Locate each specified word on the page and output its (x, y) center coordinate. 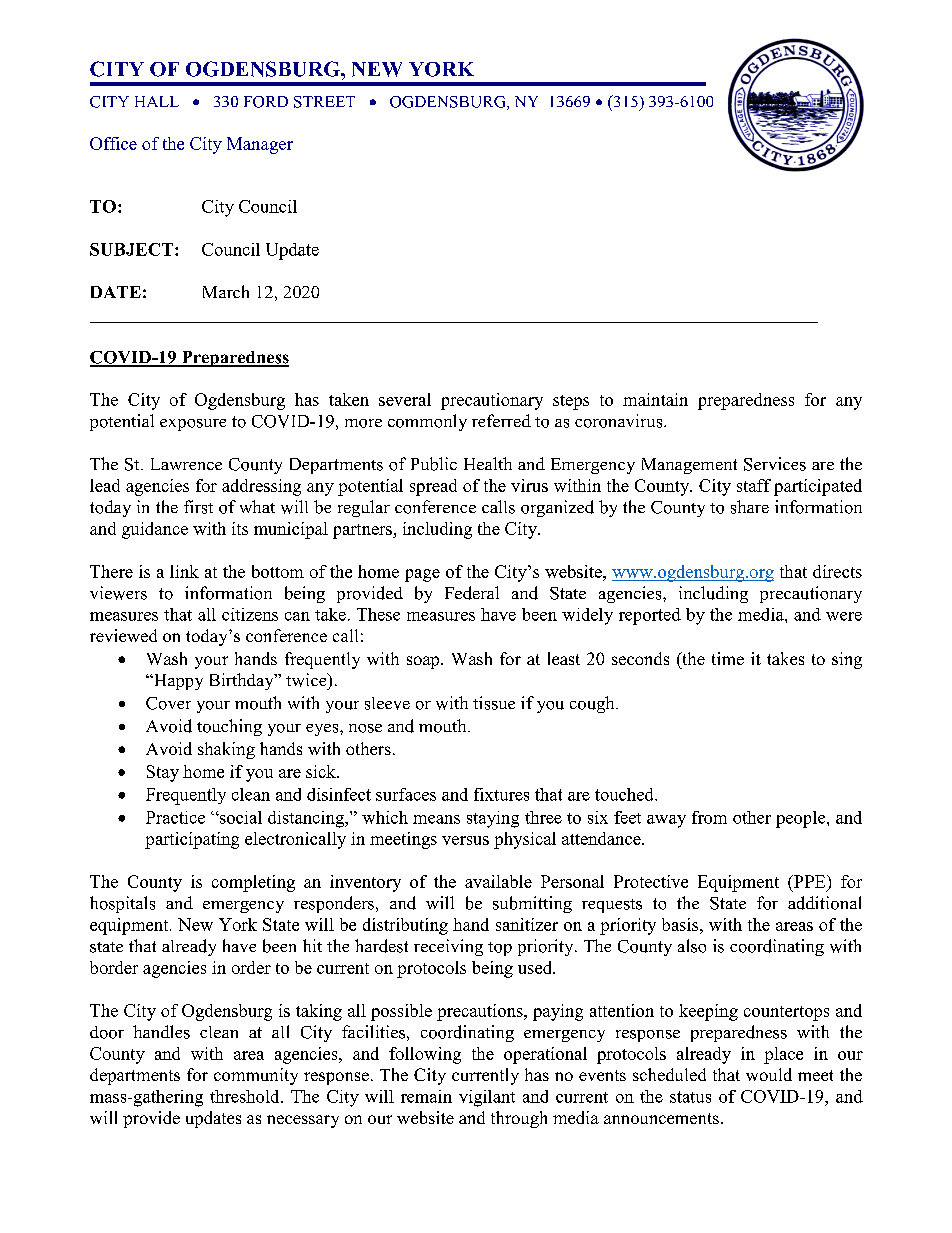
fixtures (501, 794)
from (709, 817)
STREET (324, 102)
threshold (246, 1096)
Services (775, 464)
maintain (655, 399)
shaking (226, 750)
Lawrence (186, 464)
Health (488, 463)
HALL (157, 101)
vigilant (487, 1098)
